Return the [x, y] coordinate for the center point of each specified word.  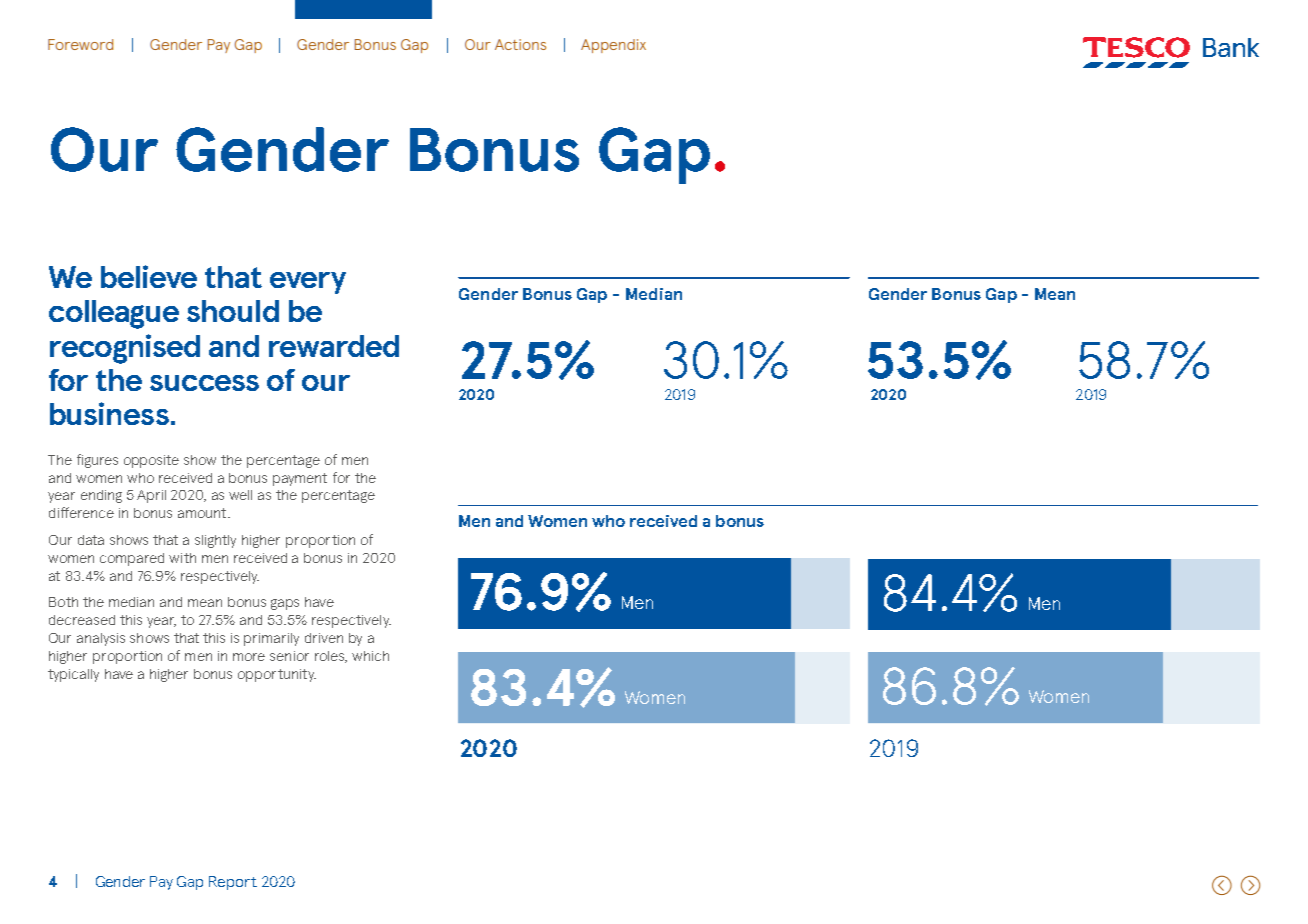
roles [331, 657]
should [233, 311]
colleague [114, 314]
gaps [285, 604]
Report [233, 883]
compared [132, 559]
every [308, 283]
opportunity [277, 675]
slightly [215, 541]
